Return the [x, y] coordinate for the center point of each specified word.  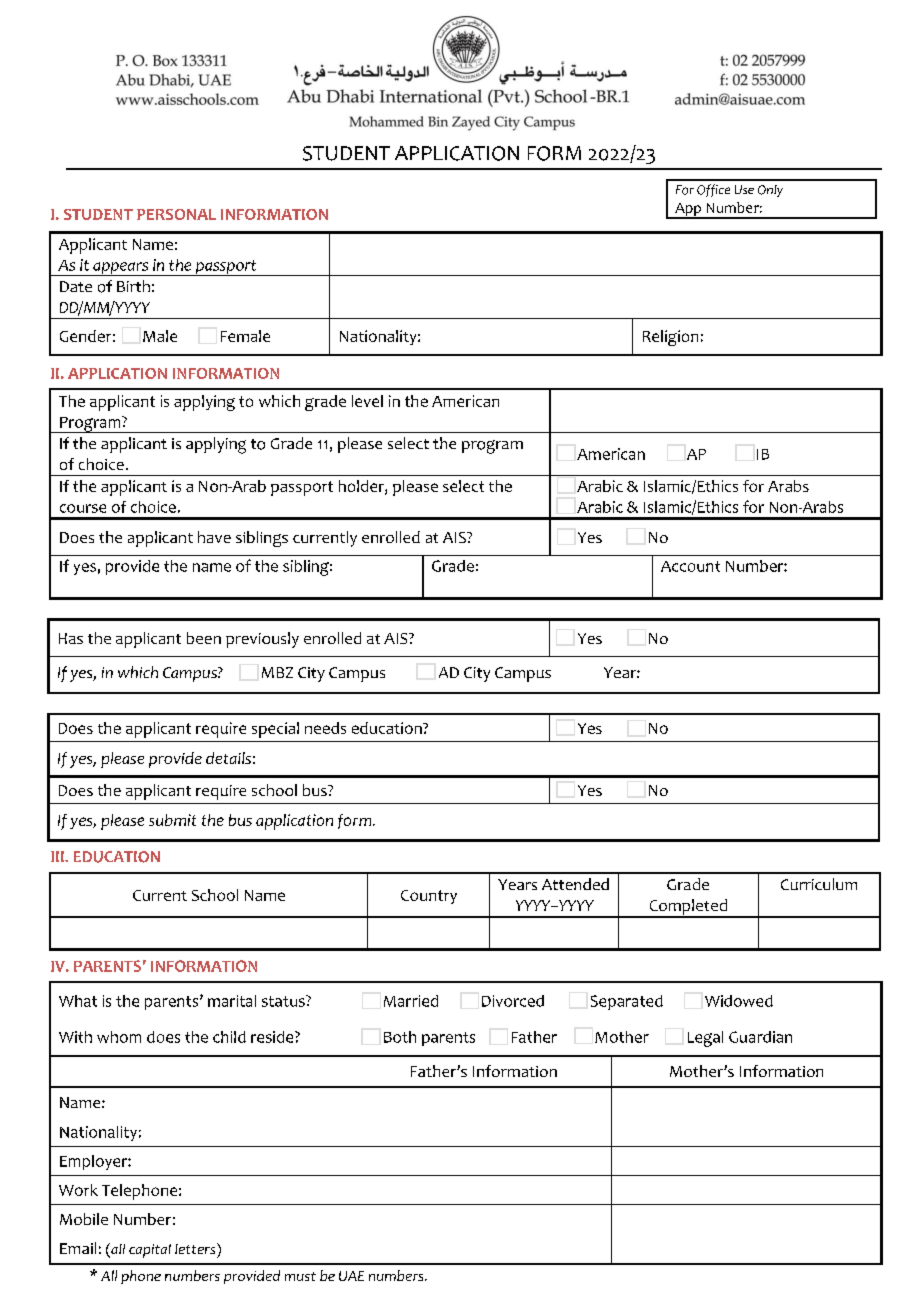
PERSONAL [176, 214]
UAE [351, 1276]
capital [150, 1251]
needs [325, 728]
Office [713, 190]
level [367, 401]
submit [172, 820]
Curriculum [819, 884]
